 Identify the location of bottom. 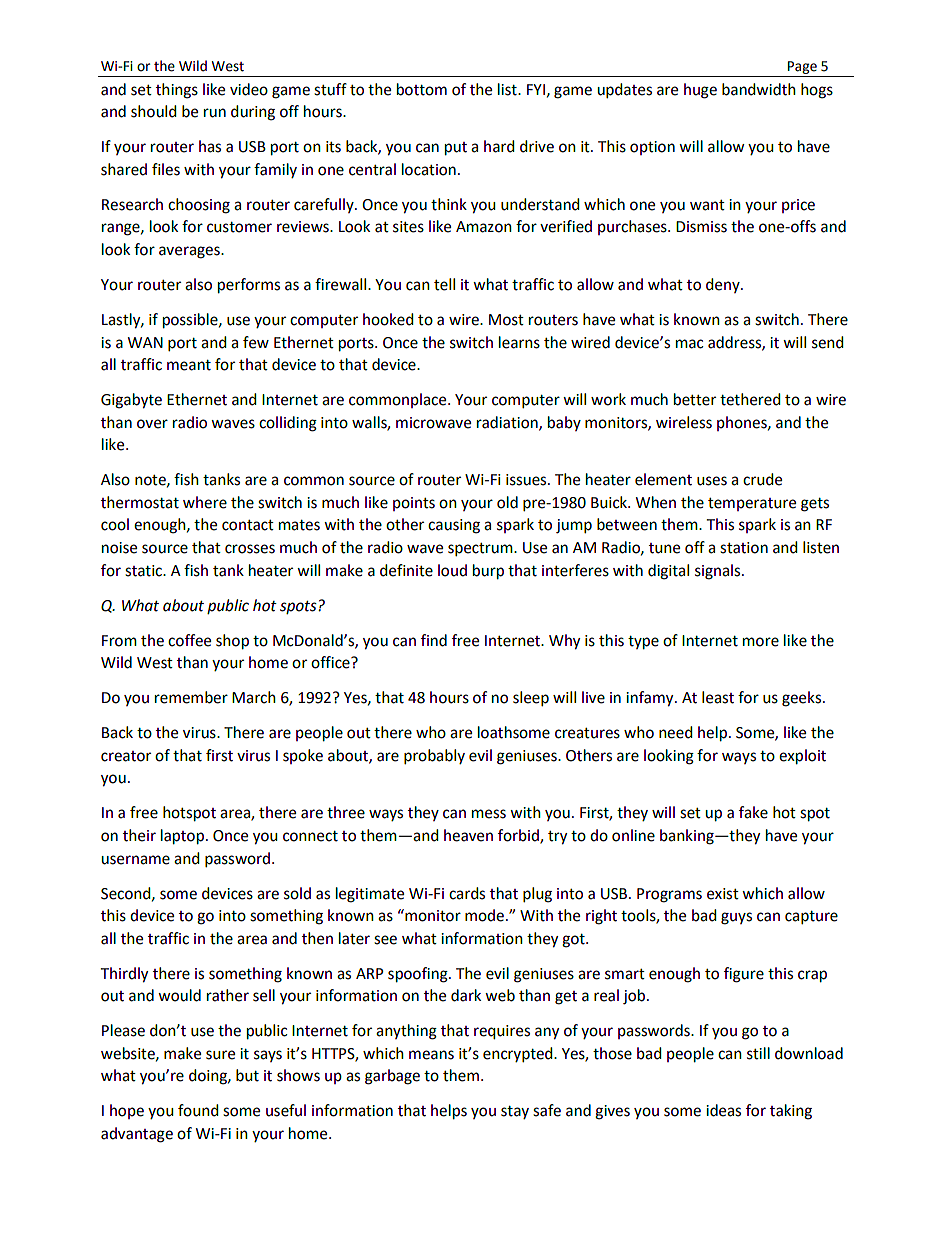
(422, 89).
